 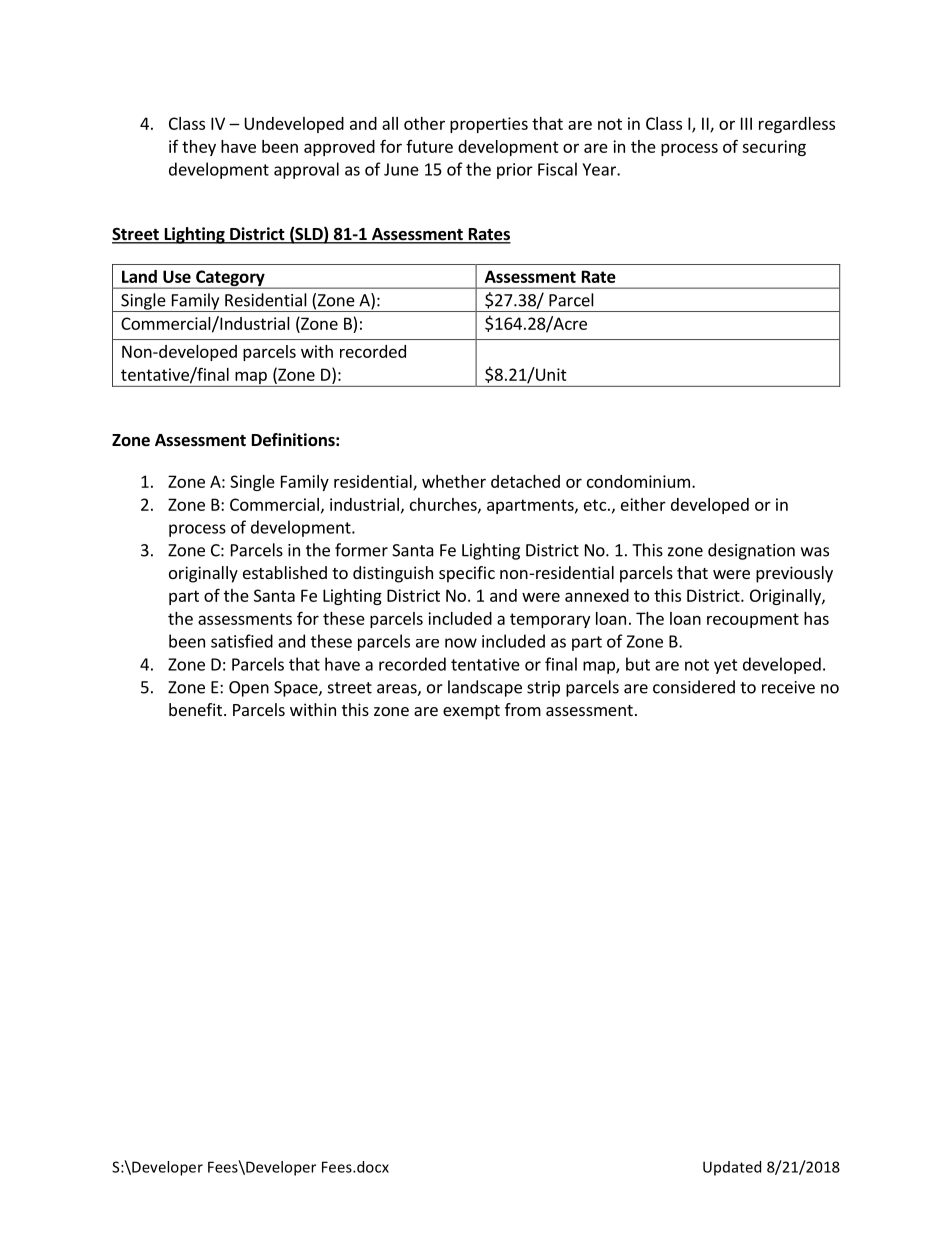 What do you see at coordinates (774, 148) in the page?
I see `securing` at bounding box center [774, 148].
